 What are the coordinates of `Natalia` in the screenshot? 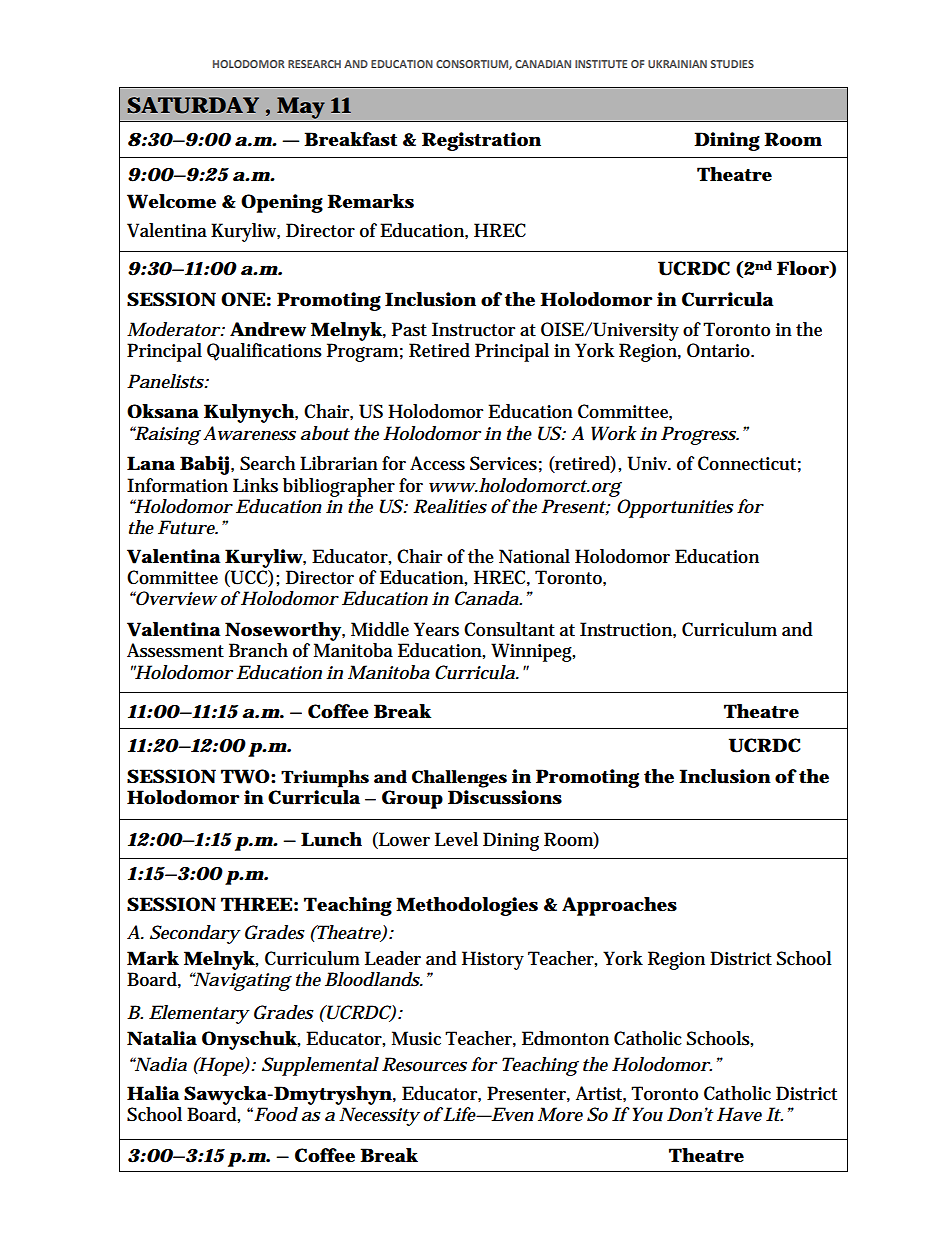 It's located at (162, 1038).
